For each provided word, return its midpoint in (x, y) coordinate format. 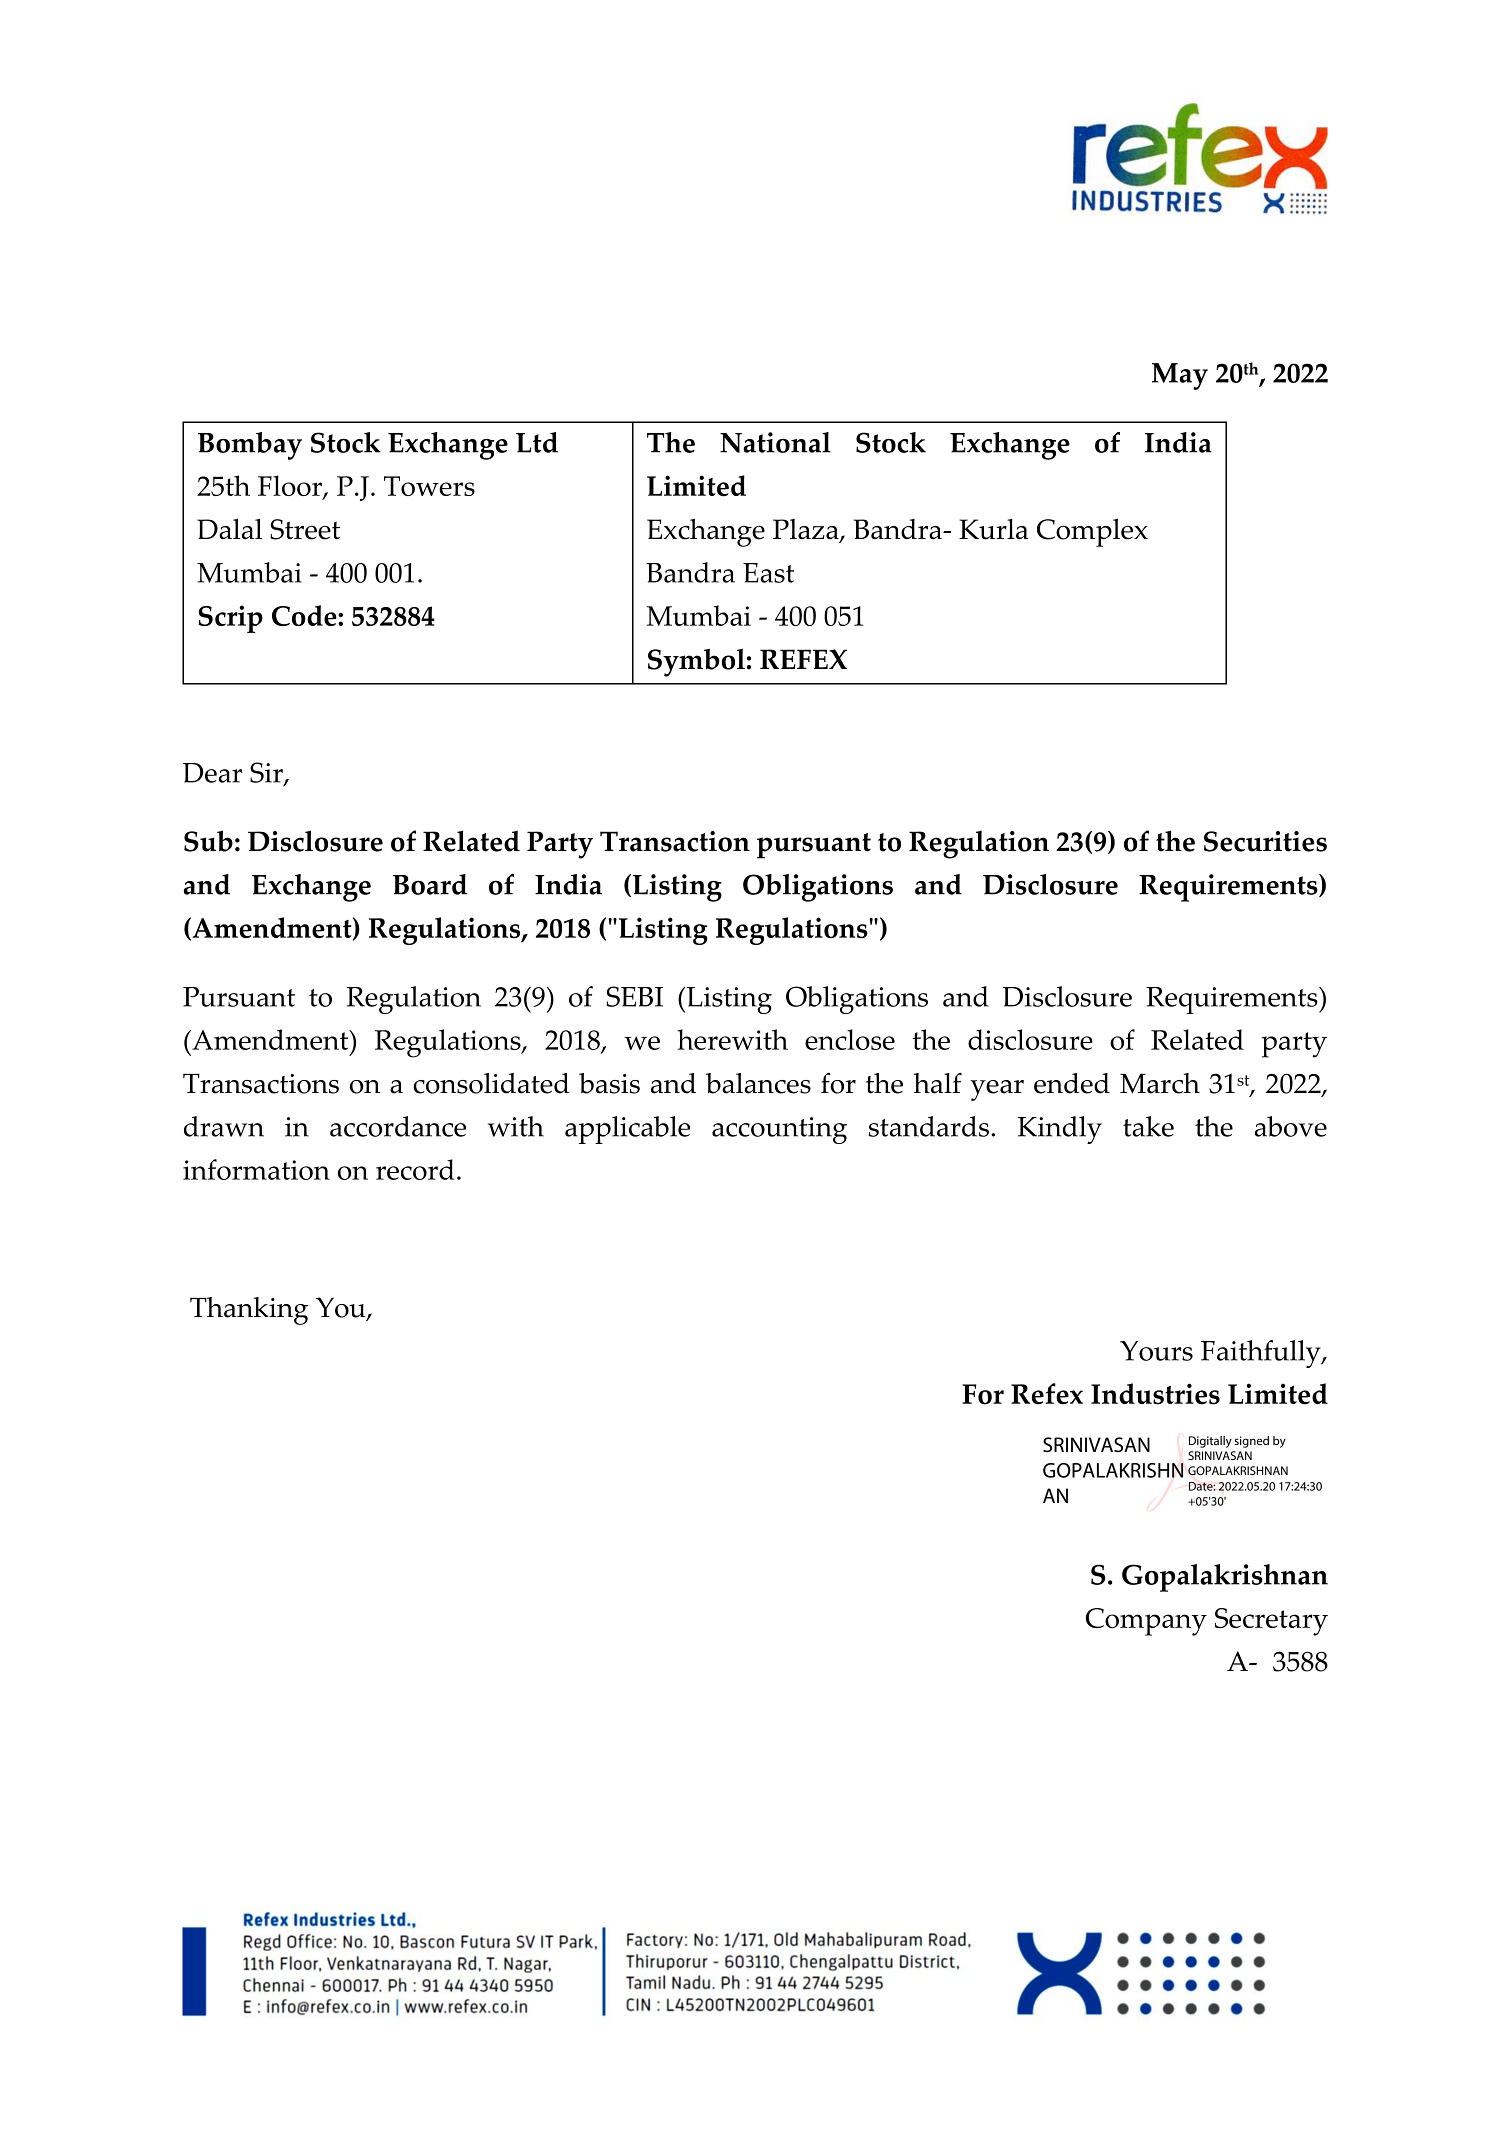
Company (1146, 1622)
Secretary (1271, 1622)
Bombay (250, 446)
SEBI (634, 996)
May (1180, 376)
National (775, 442)
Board (430, 884)
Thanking (249, 1311)
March (1160, 1083)
